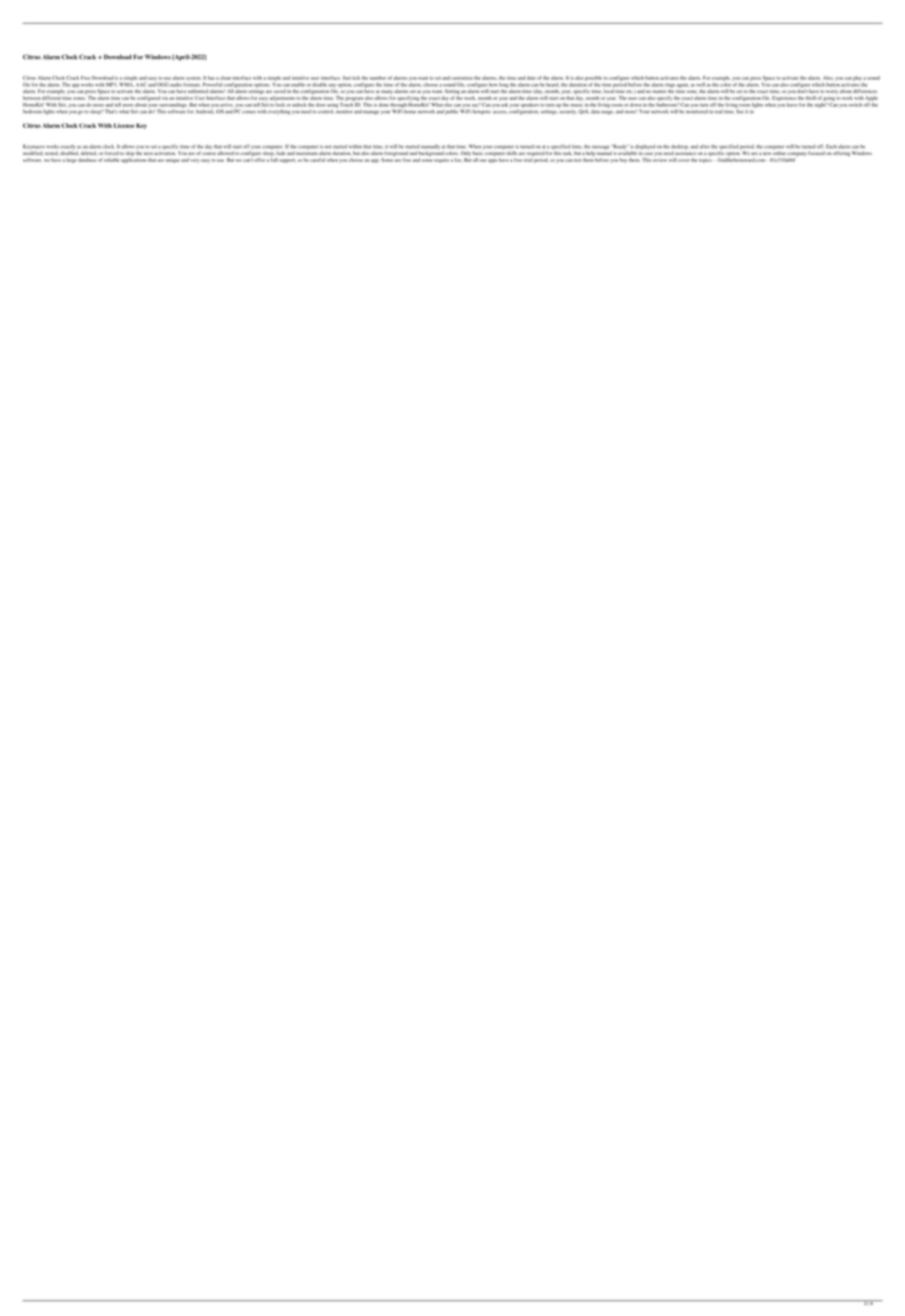 The height and width of the screenshot is (1316, 905). Describe the element at coordinates (796, 155) in the screenshot. I see `company` at that location.
